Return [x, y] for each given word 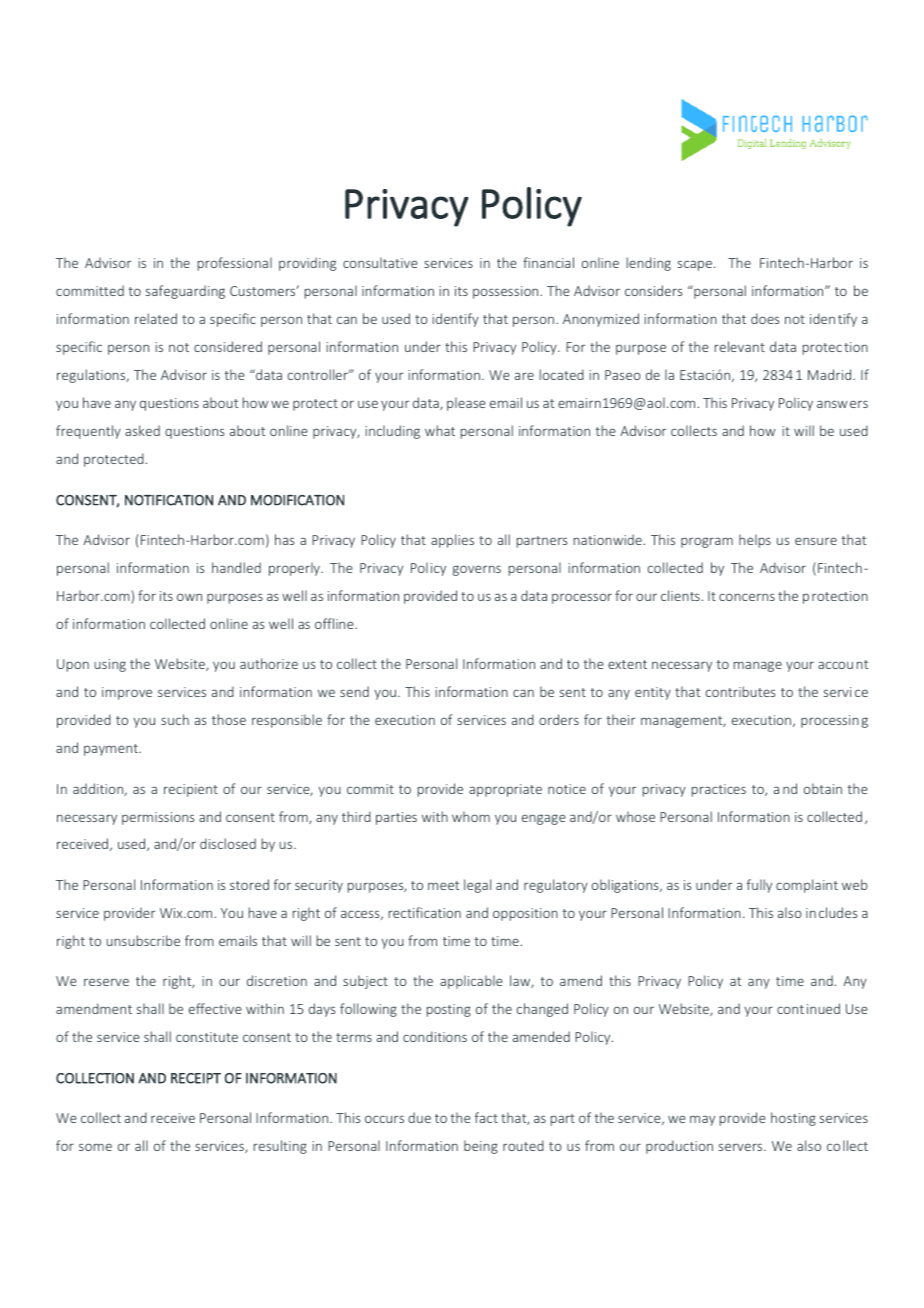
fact [486, 1117]
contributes [740, 691]
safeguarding [185, 292]
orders [559, 719]
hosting [793, 1119]
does [765, 318]
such [175, 719]
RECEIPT [196, 1078]
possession [507, 292]
